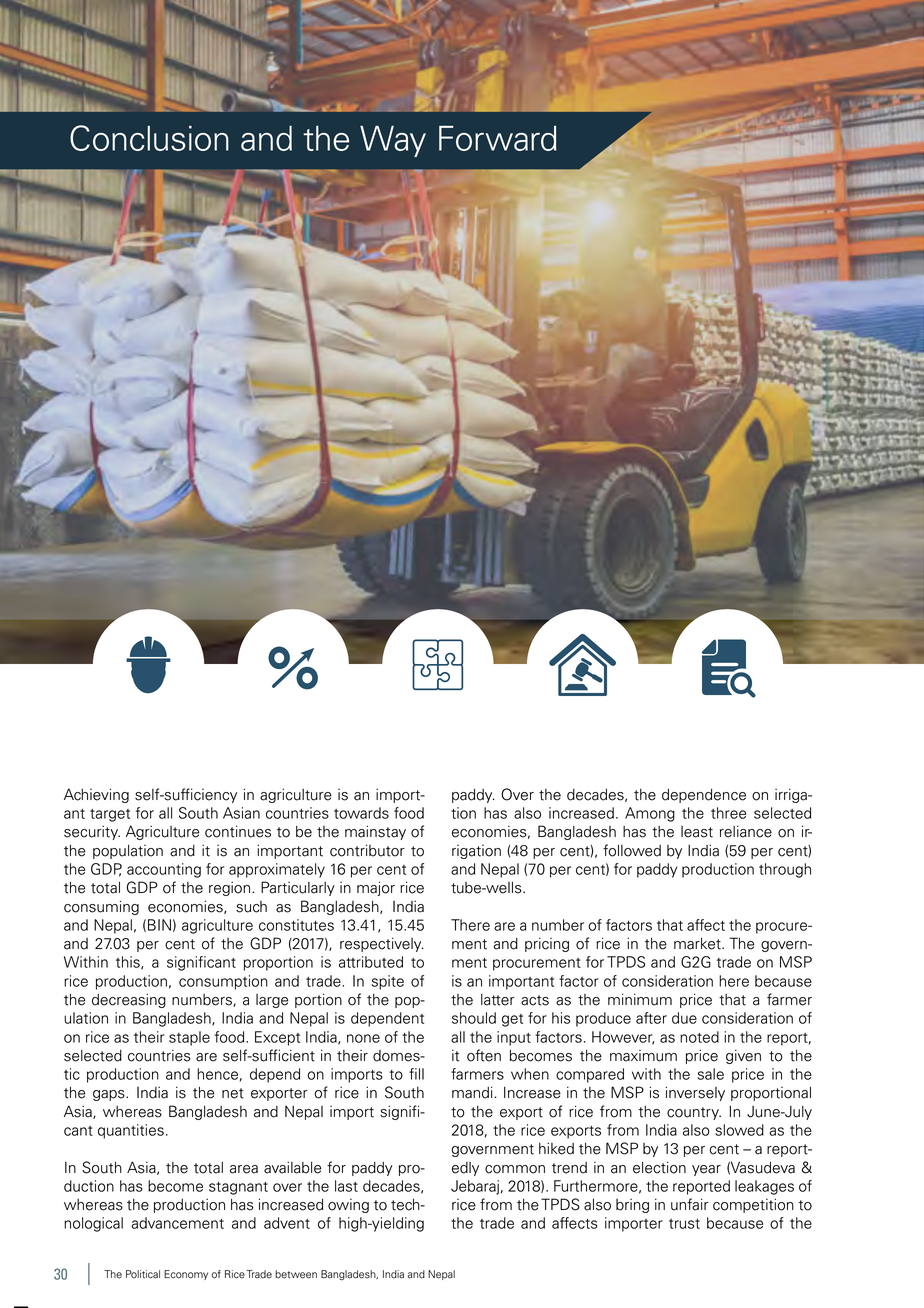 The width and height of the screenshot is (924, 1308). What do you see at coordinates (376, 888) in the screenshot?
I see `major` at bounding box center [376, 888].
